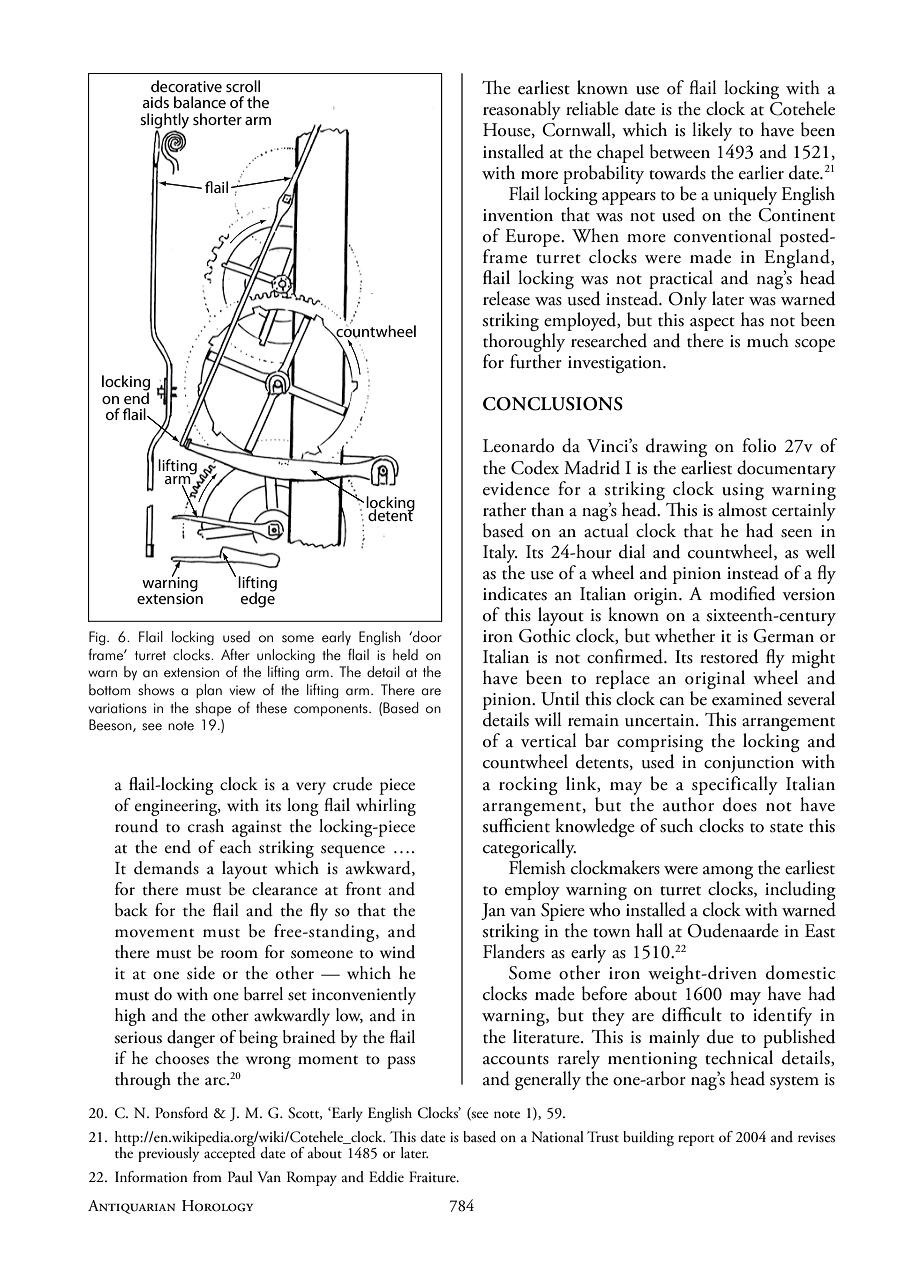 The image size is (924, 1288). Describe the element at coordinates (207, 1176) in the page. I see `from` at that location.
